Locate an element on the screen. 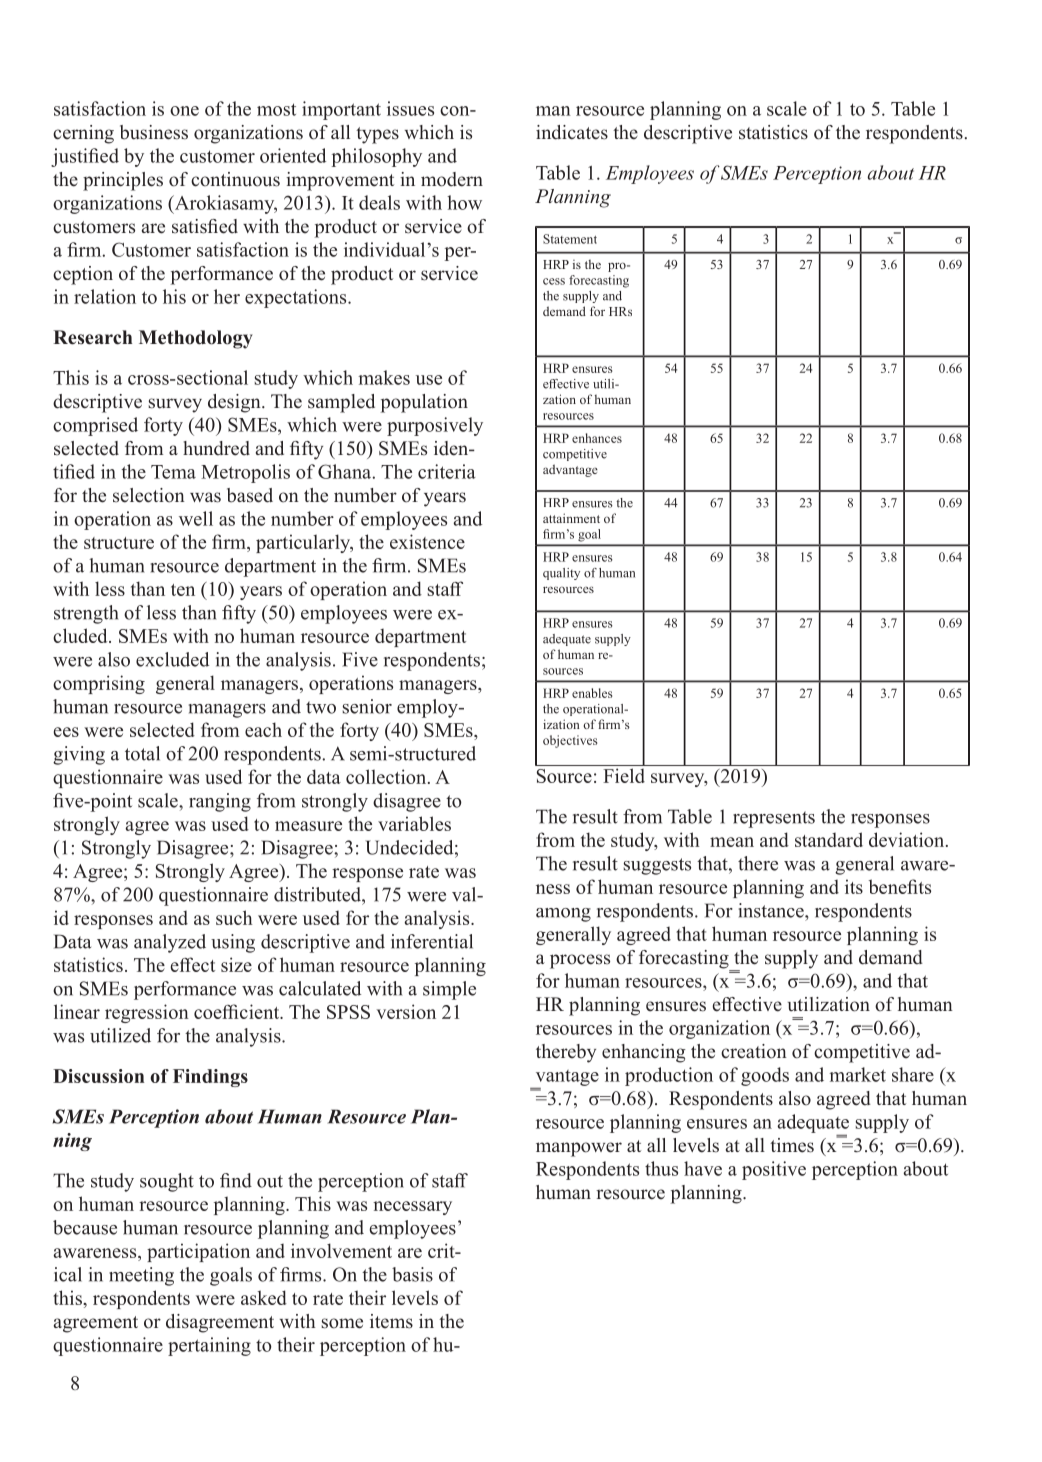  indicates is located at coordinates (572, 132).
